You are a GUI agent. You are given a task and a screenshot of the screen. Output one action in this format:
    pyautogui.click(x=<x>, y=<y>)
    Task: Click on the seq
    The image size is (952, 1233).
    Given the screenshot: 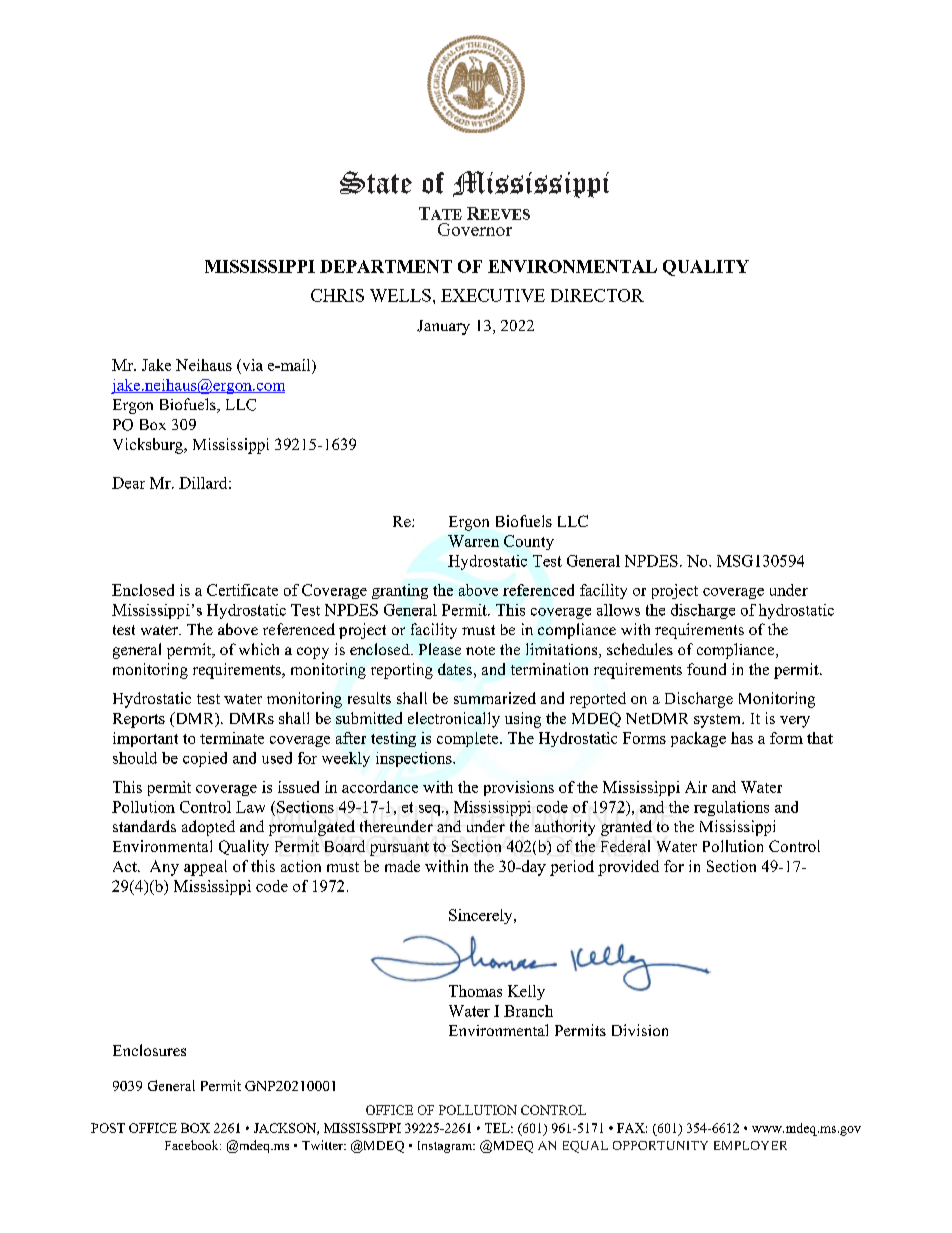 What is the action you would take?
    pyautogui.click(x=431, y=810)
